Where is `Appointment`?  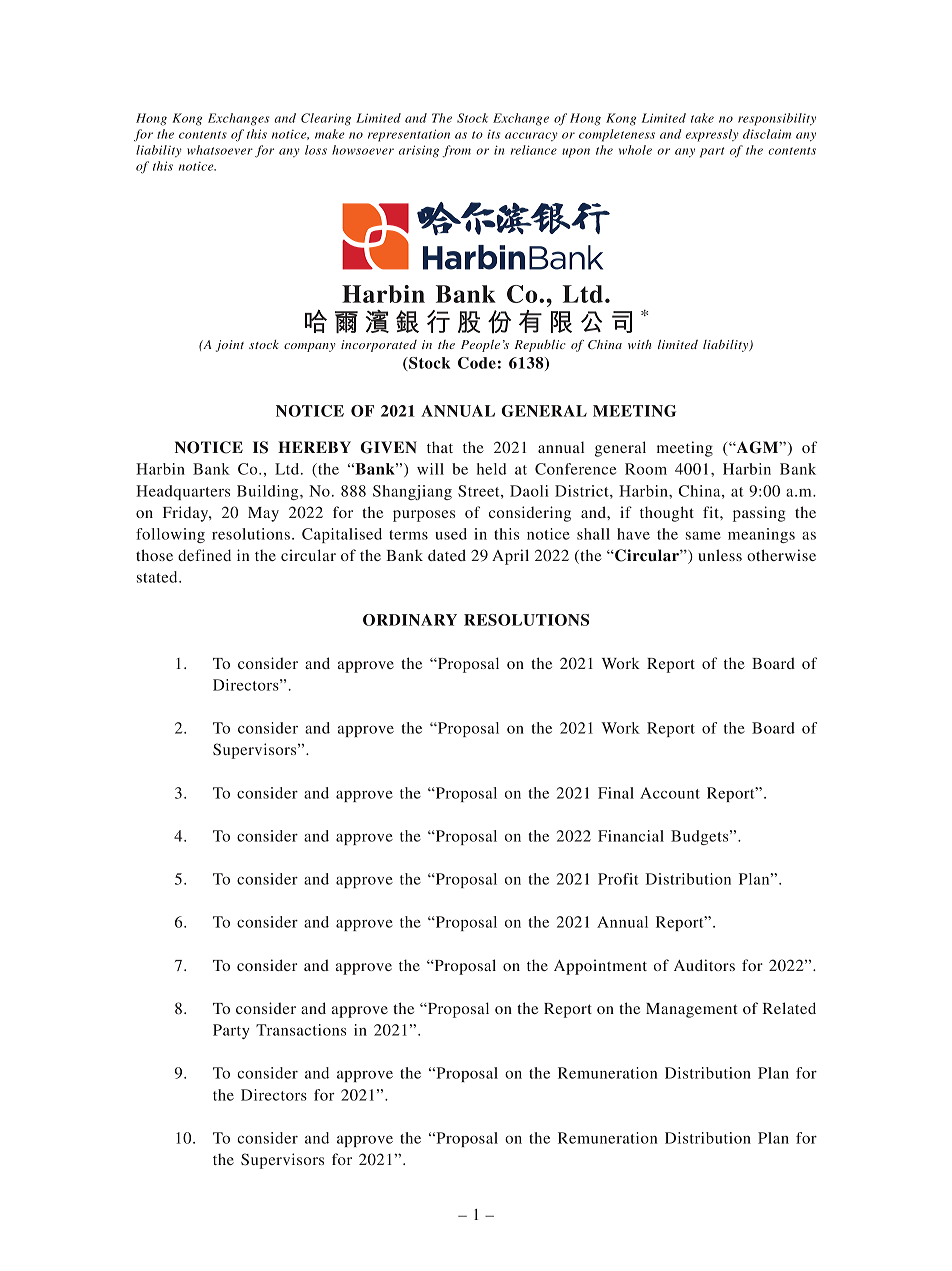 Appointment is located at coordinates (600, 967).
